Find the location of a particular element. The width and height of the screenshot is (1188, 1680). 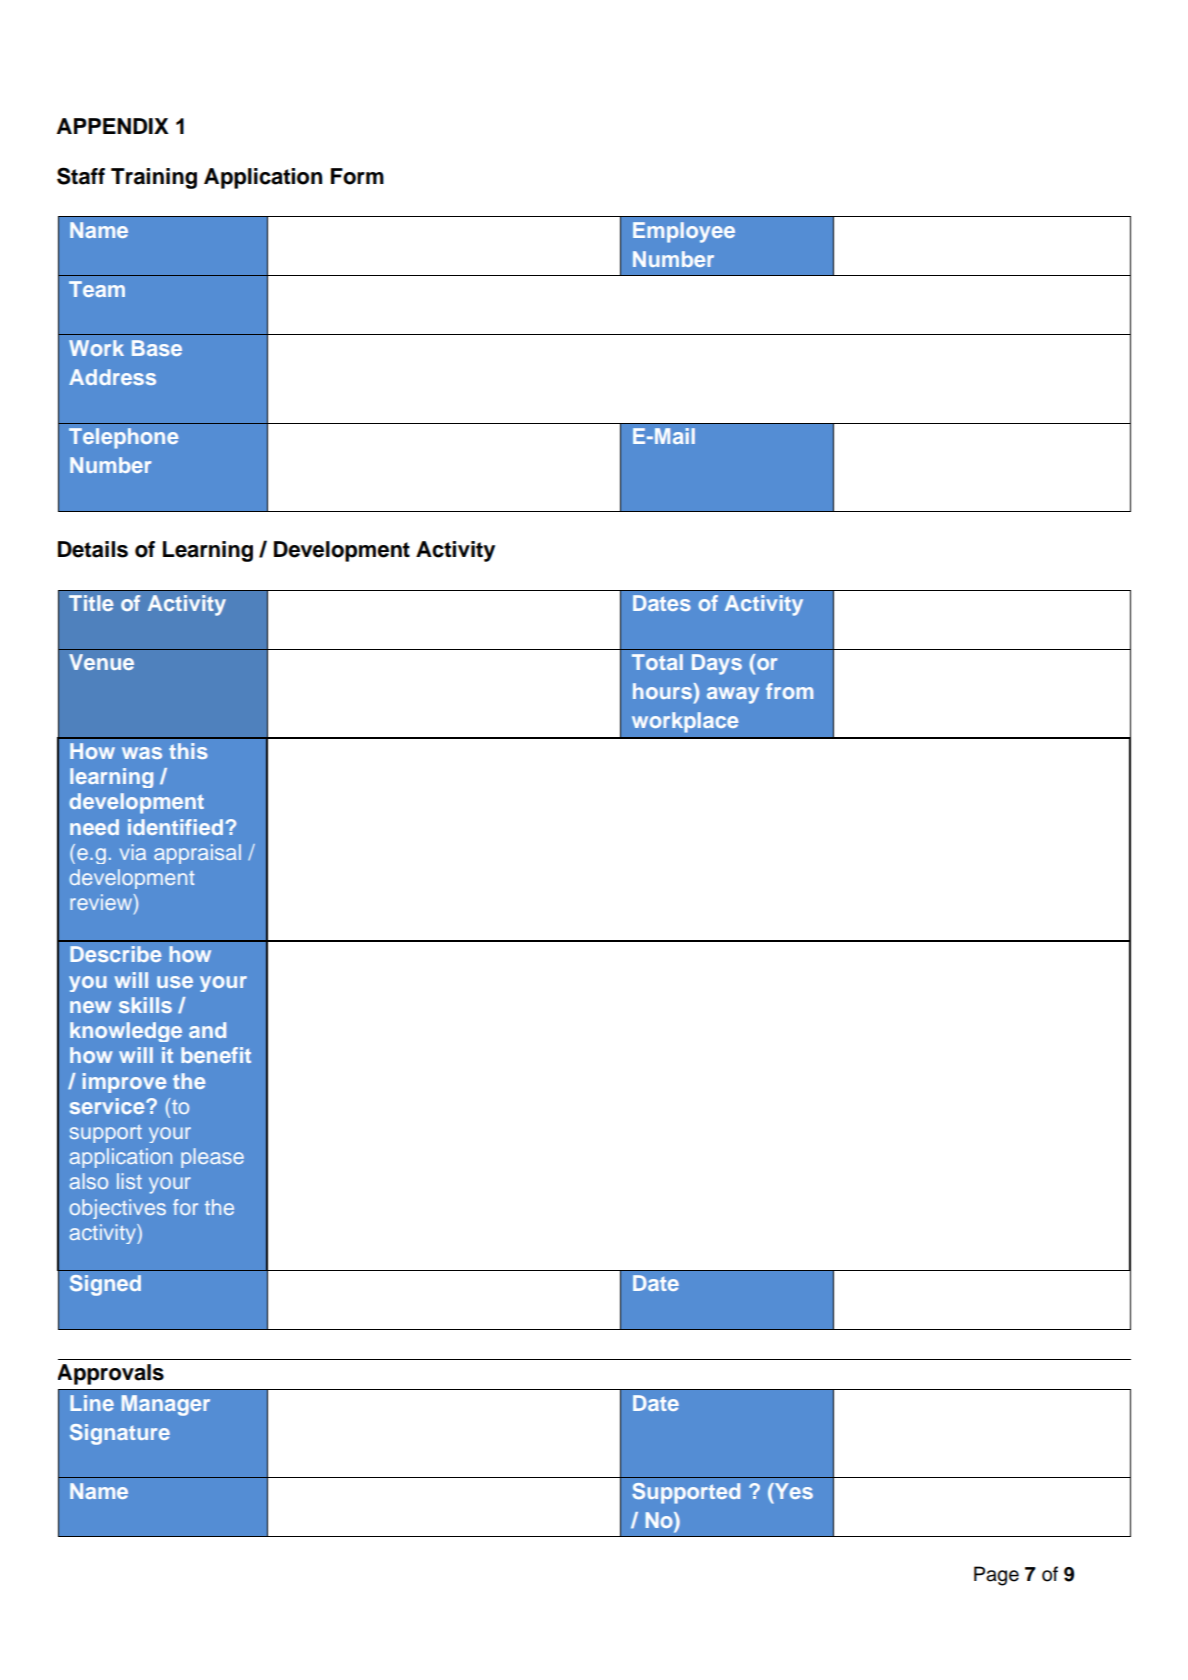

from is located at coordinates (789, 691).
